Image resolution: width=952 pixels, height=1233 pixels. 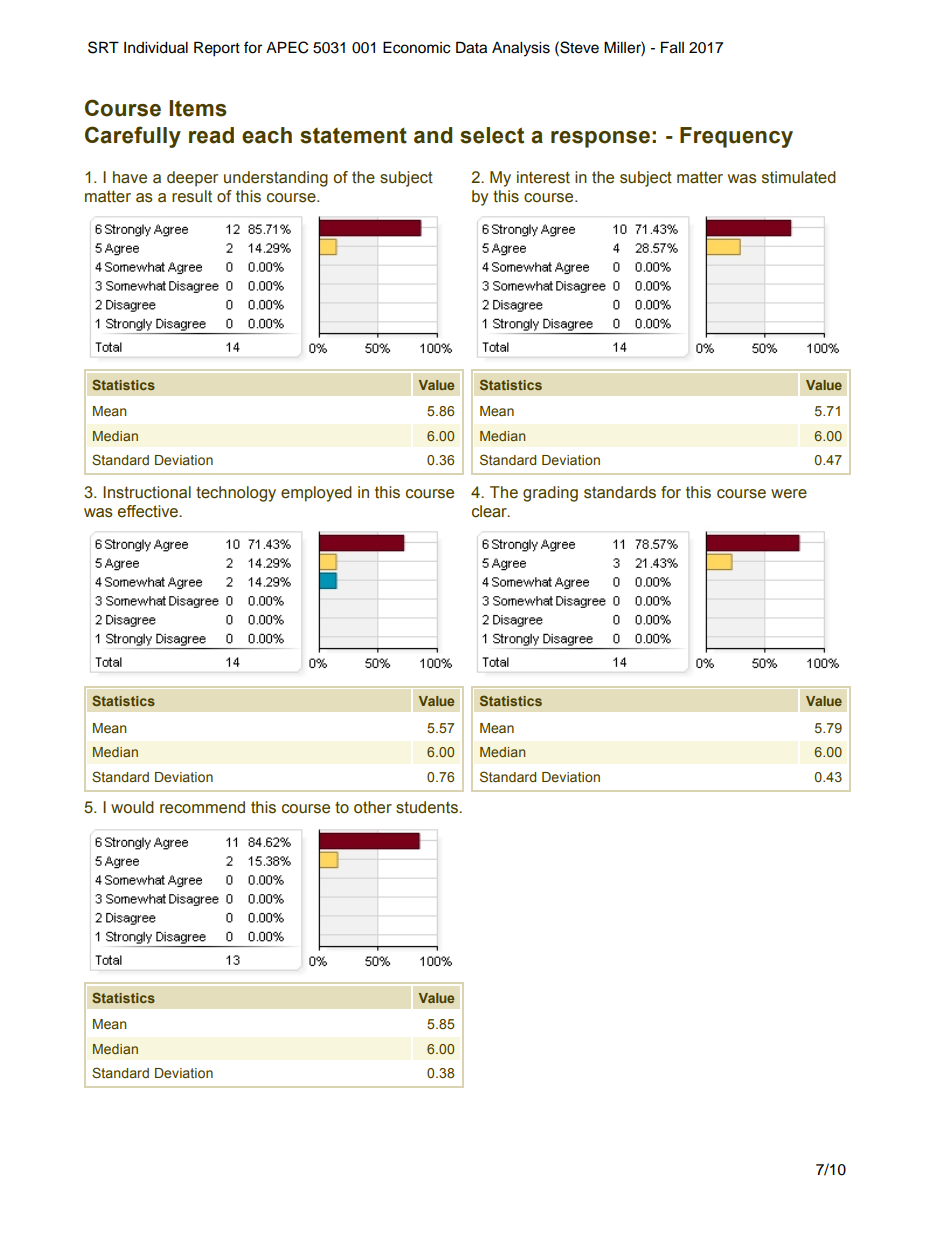 What do you see at coordinates (799, 177) in the image?
I see `stimulated` at bounding box center [799, 177].
